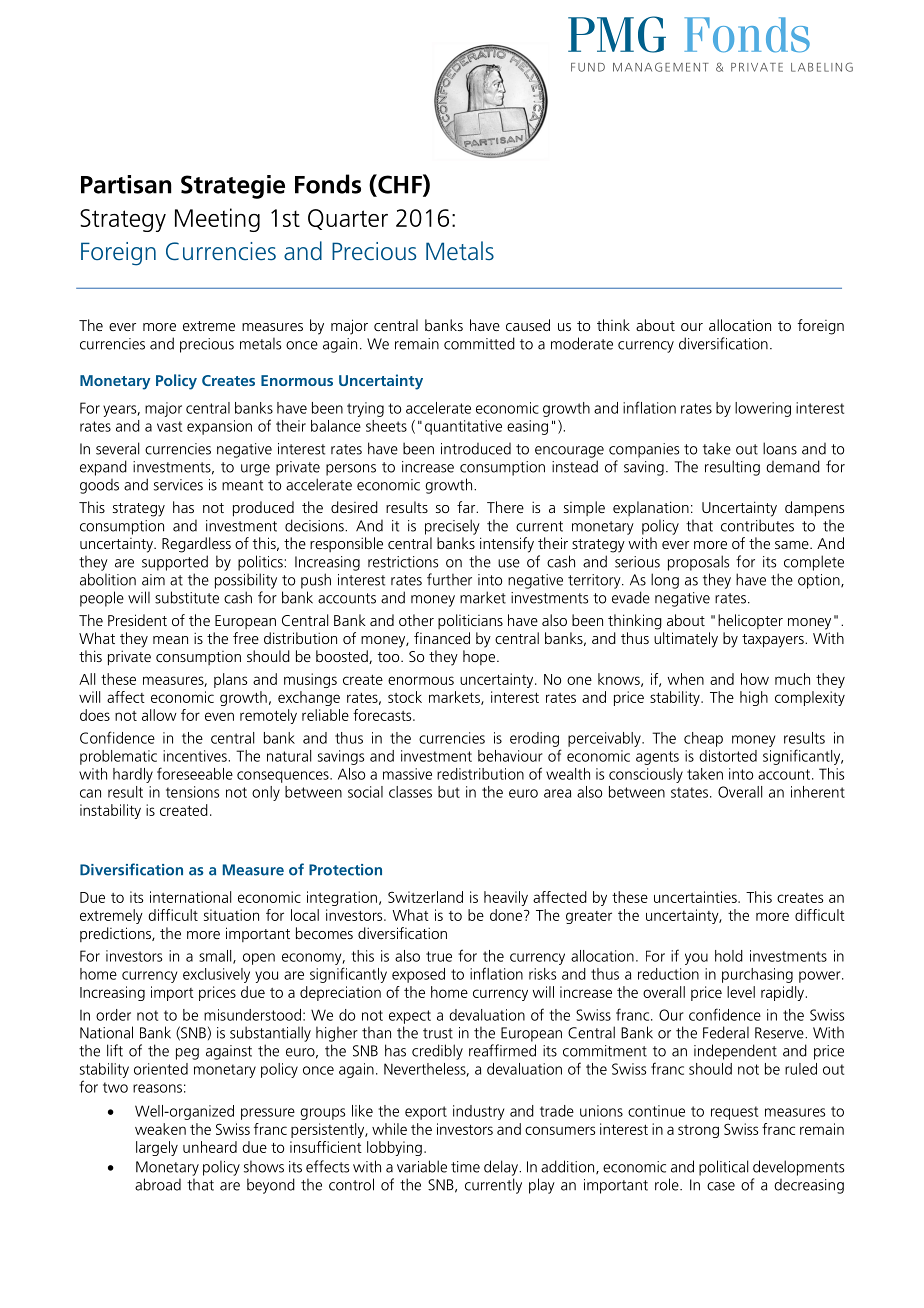 This screenshot has height=1308, width=924. I want to click on helicopter, so click(750, 621).
